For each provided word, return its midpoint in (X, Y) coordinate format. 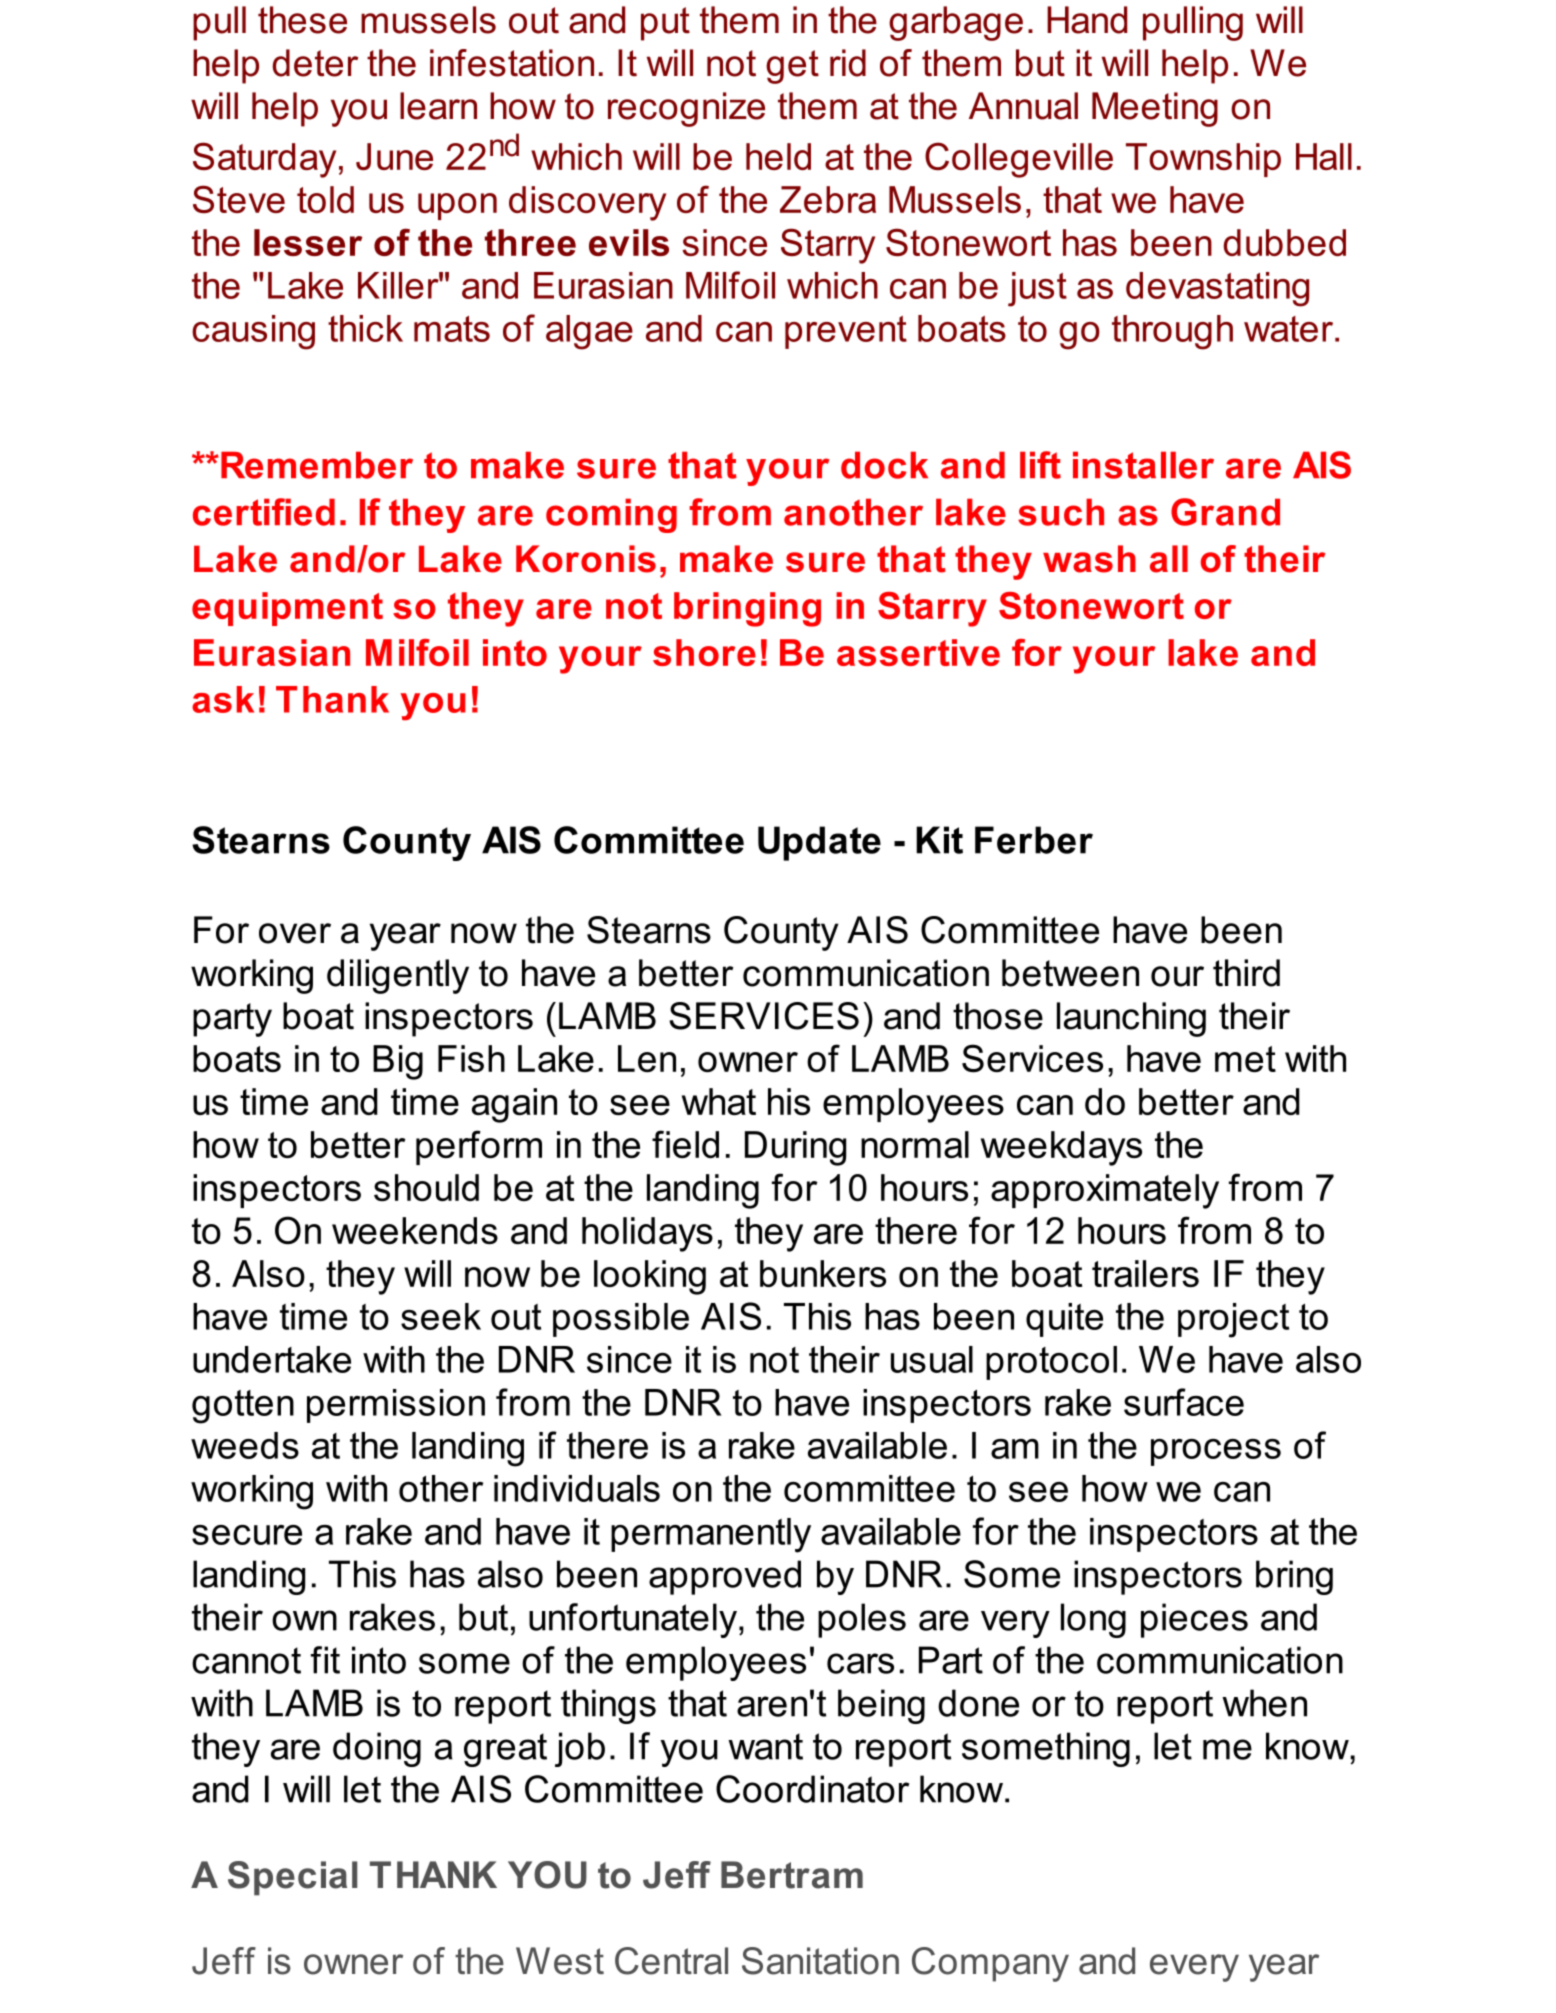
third (1246, 973)
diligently (398, 976)
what (719, 1101)
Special (292, 1878)
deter (315, 63)
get (792, 67)
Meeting (1155, 109)
